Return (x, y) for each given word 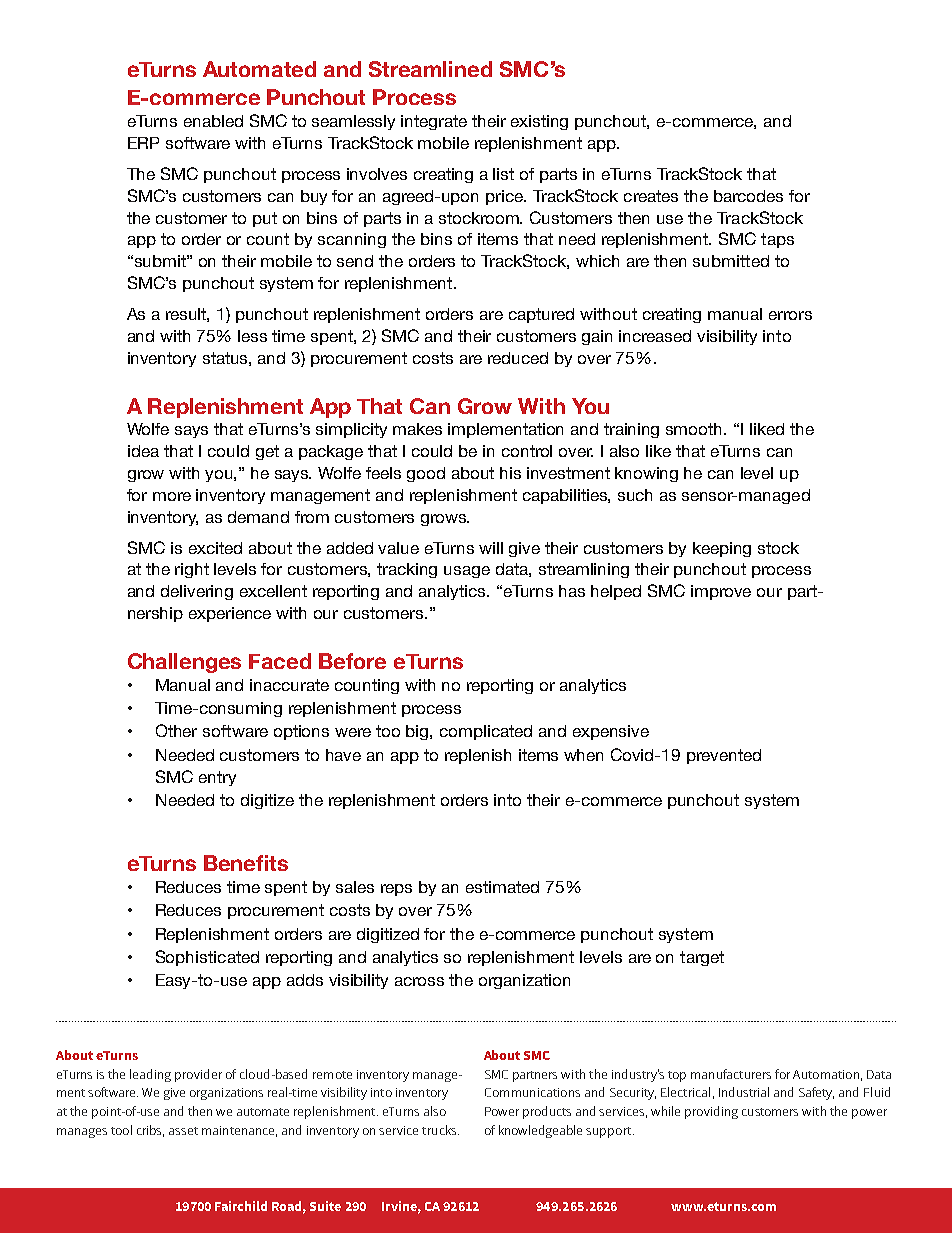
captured (541, 315)
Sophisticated (207, 958)
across (419, 981)
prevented (724, 756)
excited (215, 548)
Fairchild (241, 1206)
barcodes (748, 196)
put (265, 219)
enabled (213, 121)
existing (539, 122)
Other (176, 730)
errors (790, 315)
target (702, 958)
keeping (722, 549)
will (491, 548)
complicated (486, 732)
